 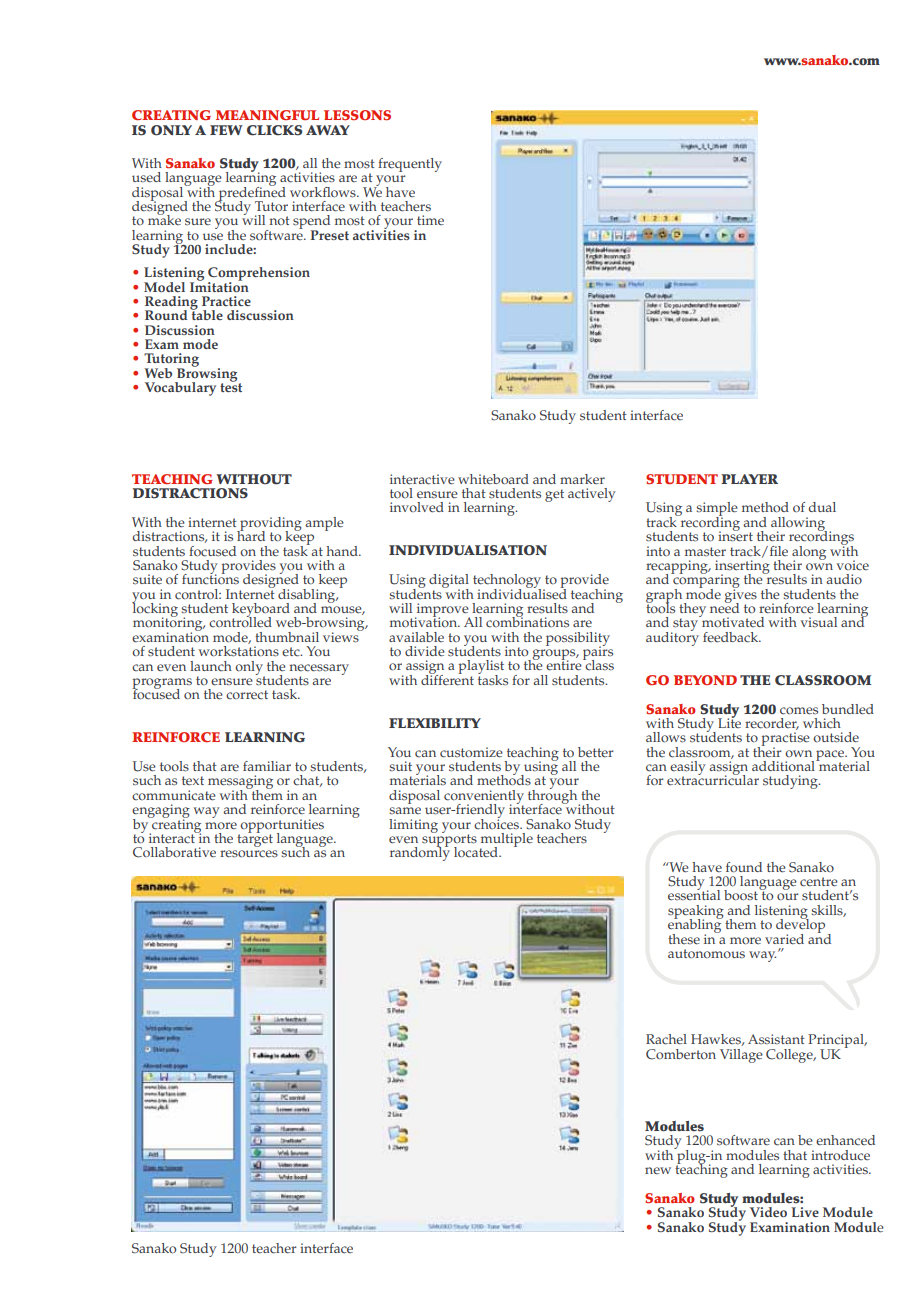 What do you see at coordinates (255, 839) in the image?
I see `target` at bounding box center [255, 839].
